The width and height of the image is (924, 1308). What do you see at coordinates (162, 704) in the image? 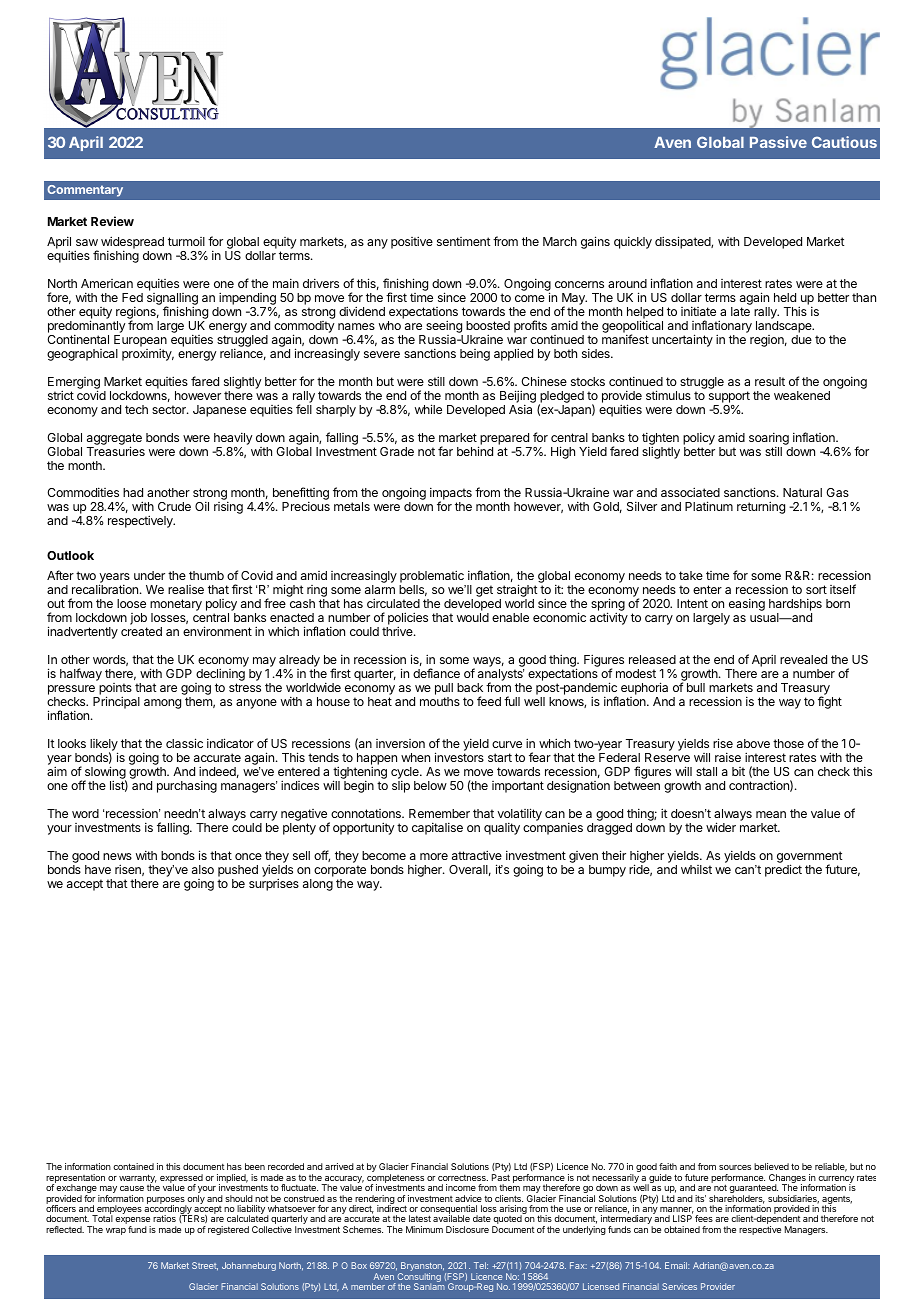
I see `among` at bounding box center [162, 704].
